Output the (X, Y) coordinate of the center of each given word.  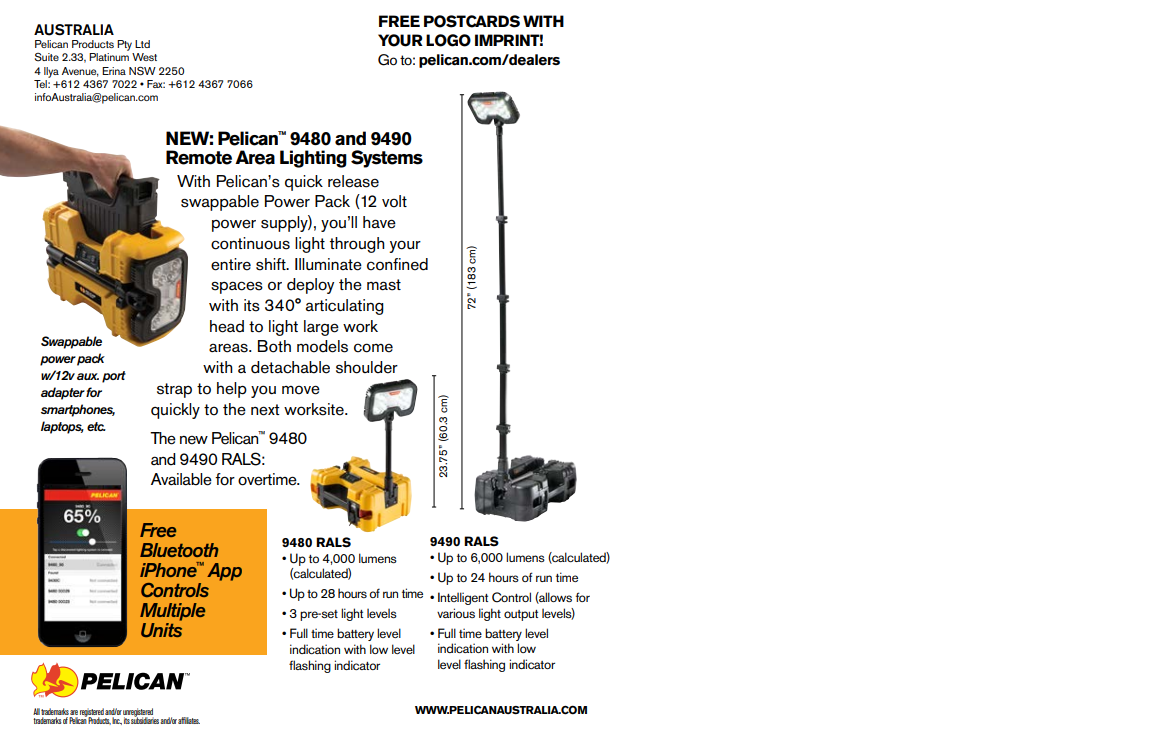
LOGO (448, 40)
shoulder (367, 367)
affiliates (189, 720)
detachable (290, 367)
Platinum (109, 57)
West (144, 57)
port (114, 377)
